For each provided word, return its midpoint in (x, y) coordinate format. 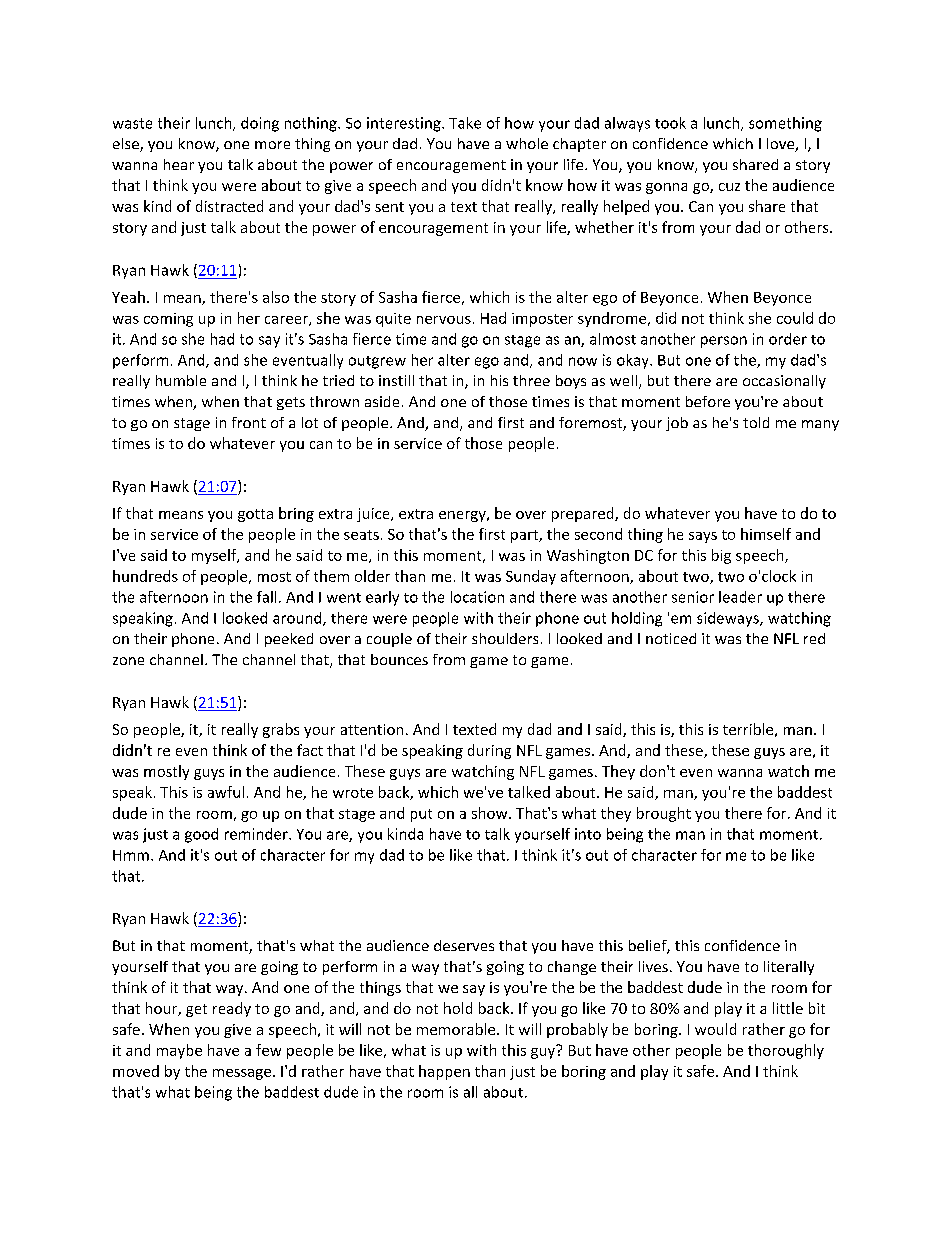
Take (465, 123)
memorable (457, 1029)
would (715, 1029)
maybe (179, 1051)
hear (179, 164)
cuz (729, 187)
